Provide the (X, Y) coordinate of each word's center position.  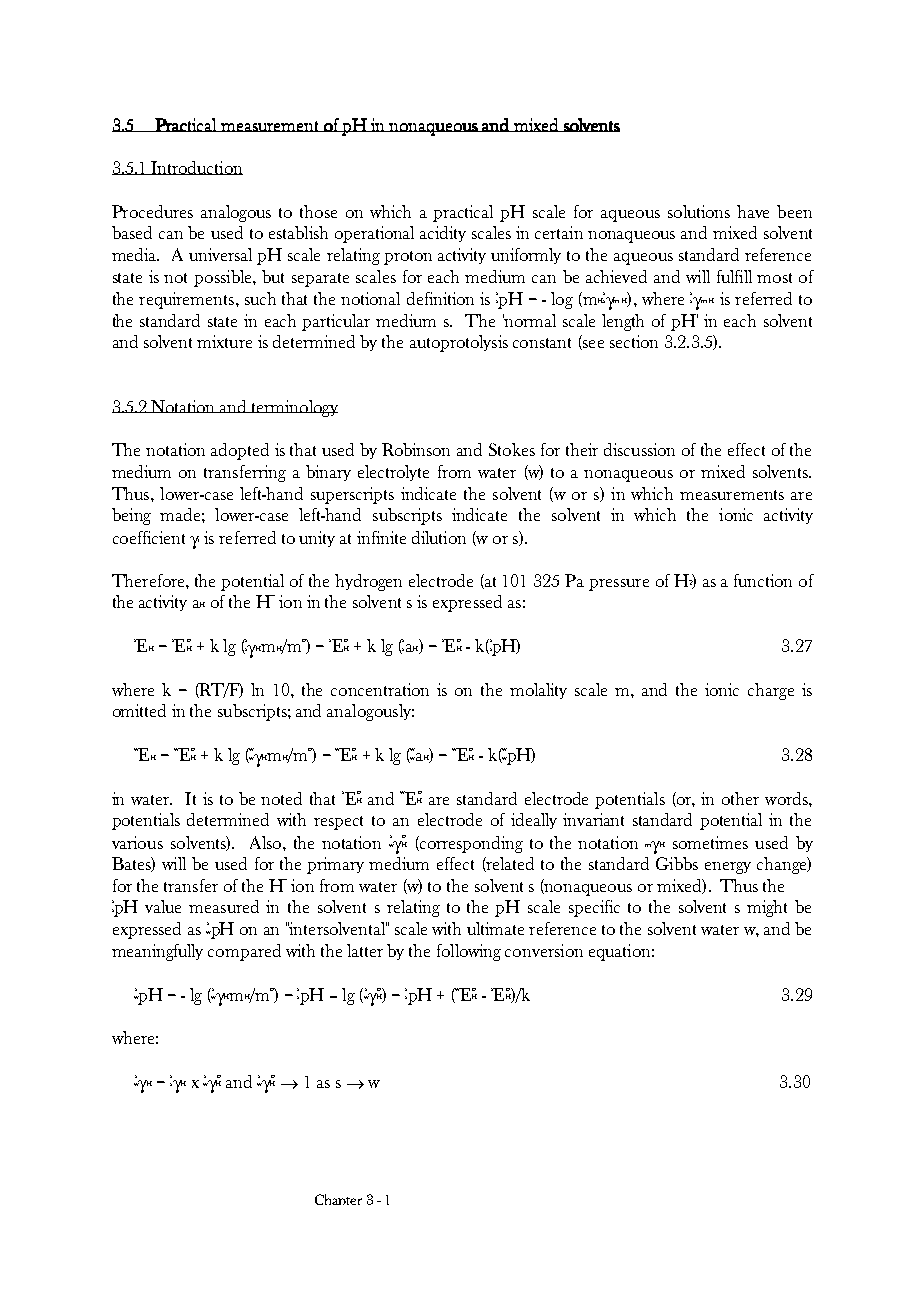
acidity (443, 234)
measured (224, 906)
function (763, 580)
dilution (439, 537)
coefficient (149, 537)
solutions (699, 211)
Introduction (196, 168)
